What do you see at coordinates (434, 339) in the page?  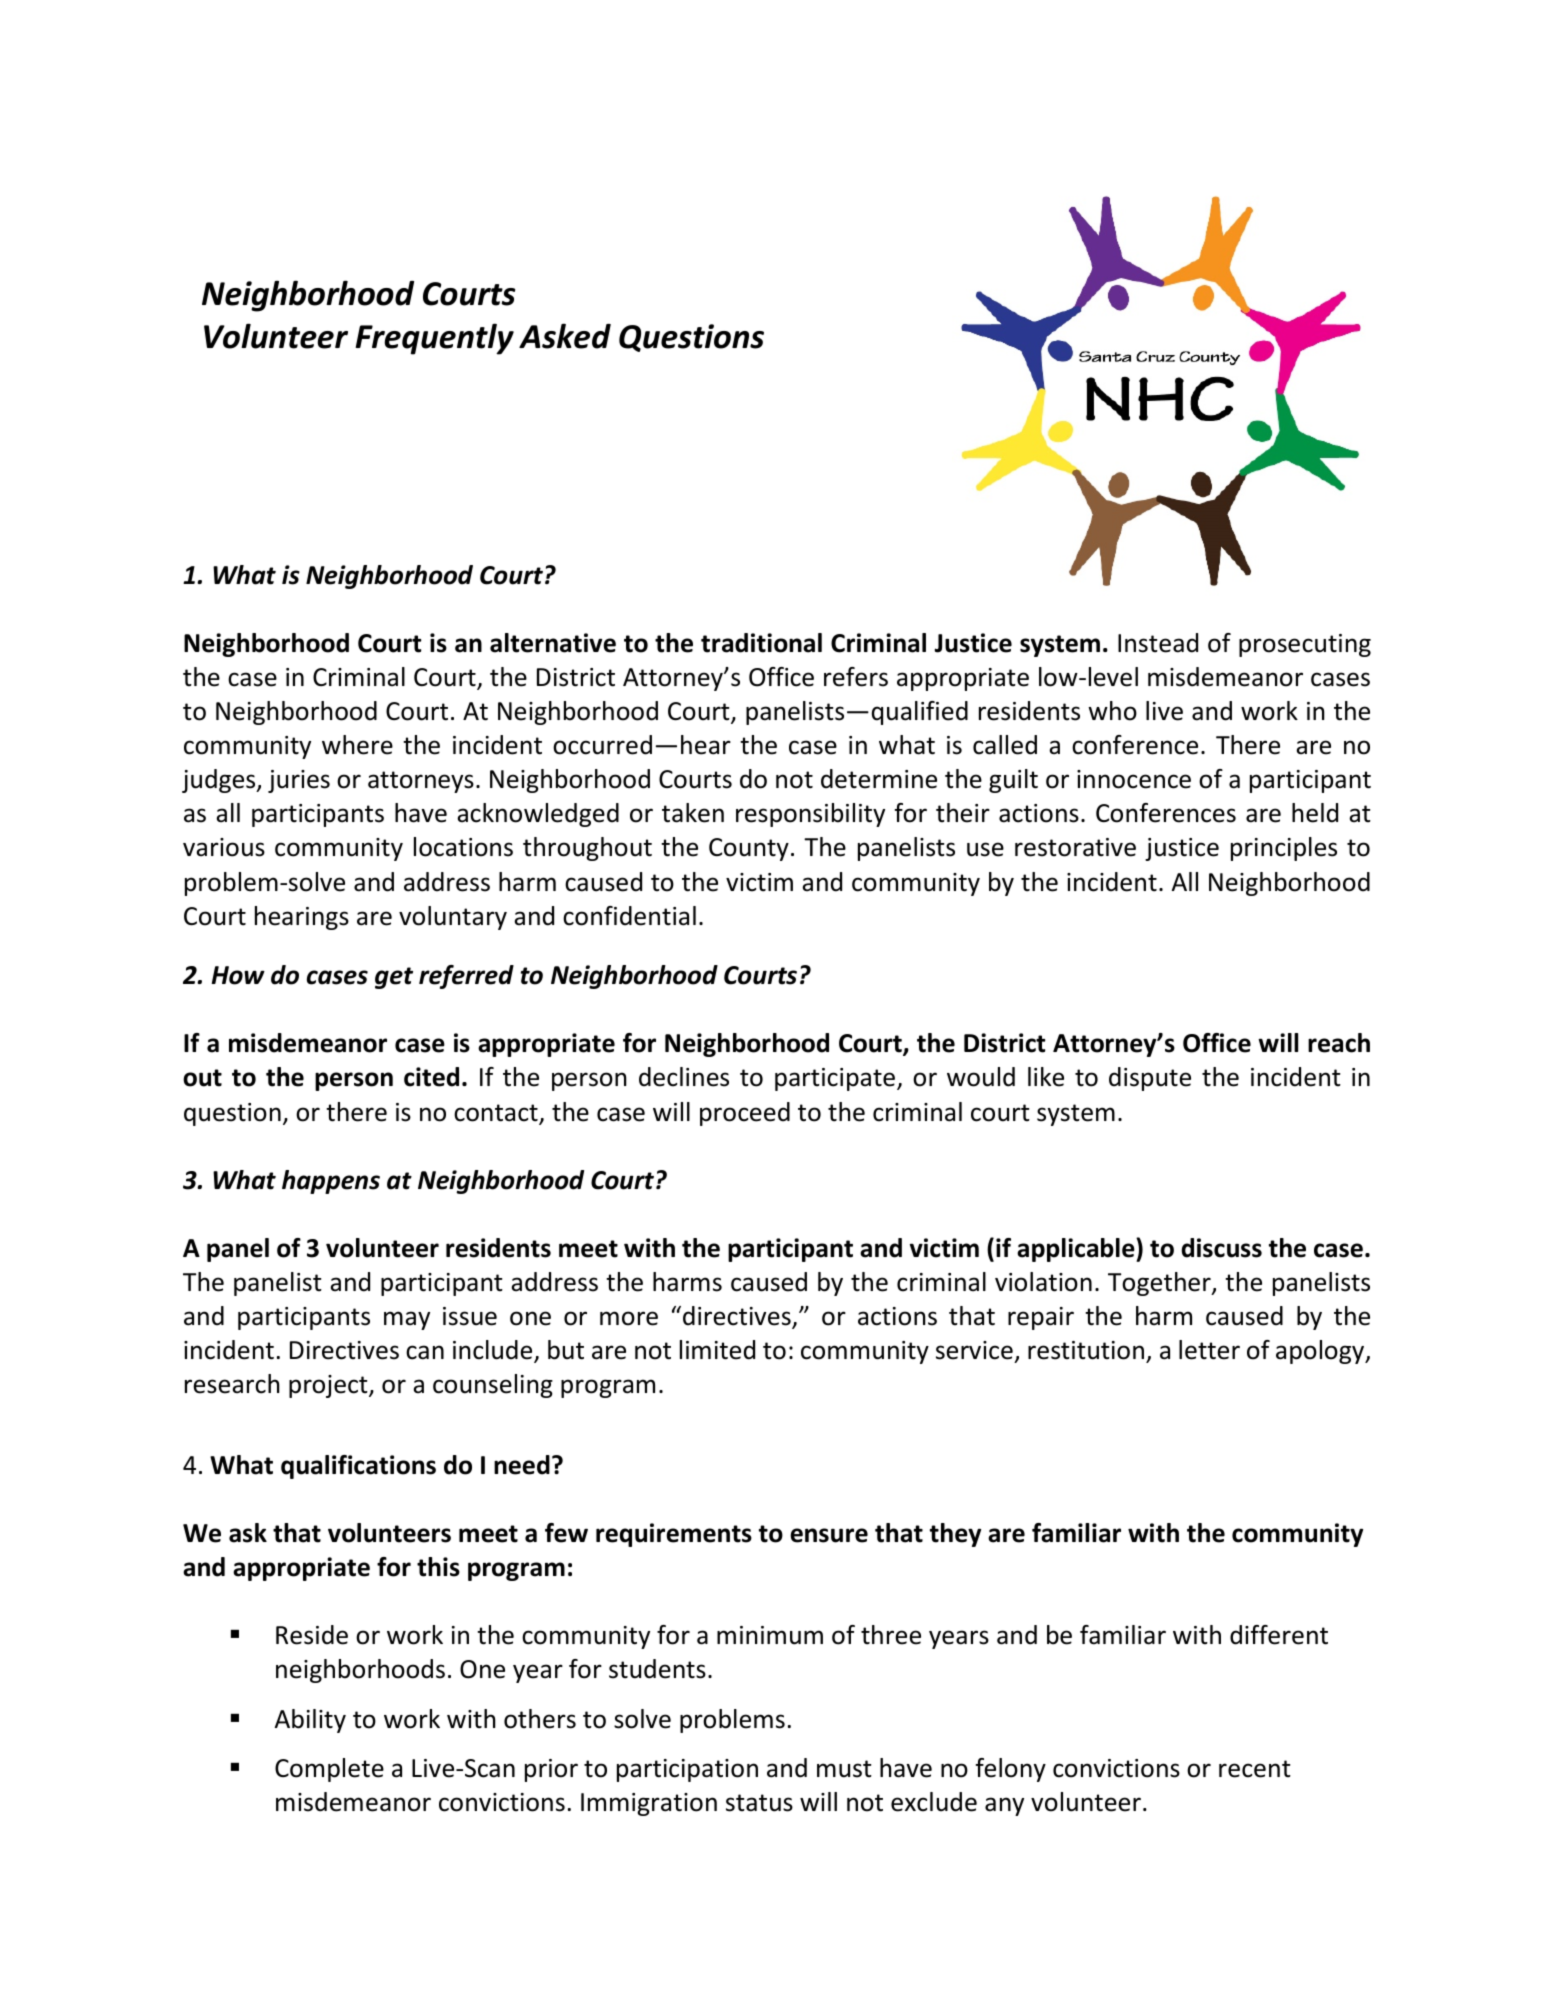 I see `Frequently` at bounding box center [434, 339].
